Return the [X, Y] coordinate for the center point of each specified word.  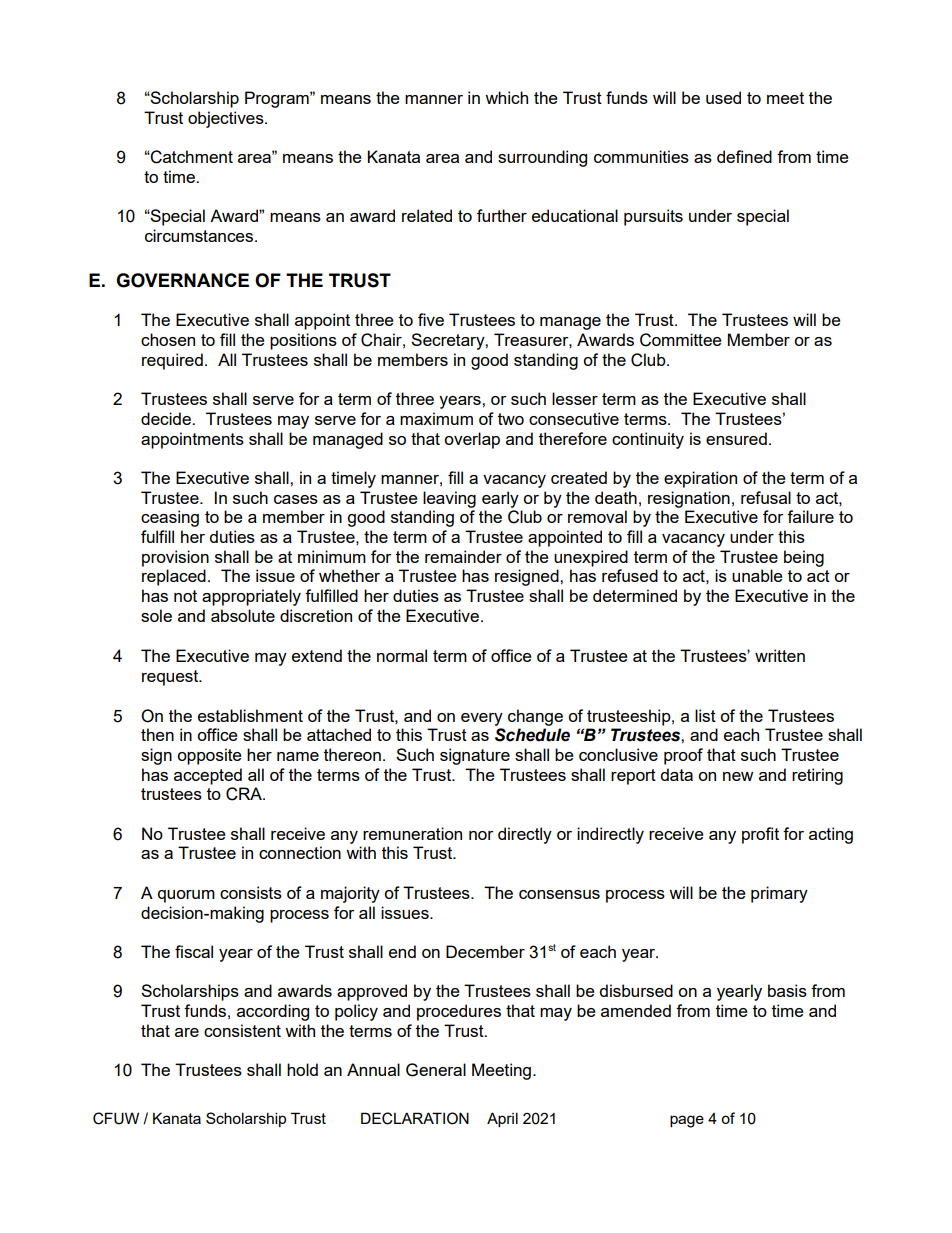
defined [744, 156]
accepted [208, 776]
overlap [472, 440]
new [738, 776]
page [687, 1121]
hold [302, 1069]
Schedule [532, 735]
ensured [736, 438]
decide [167, 418]
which [506, 97]
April [502, 1119]
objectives [227, 119]
